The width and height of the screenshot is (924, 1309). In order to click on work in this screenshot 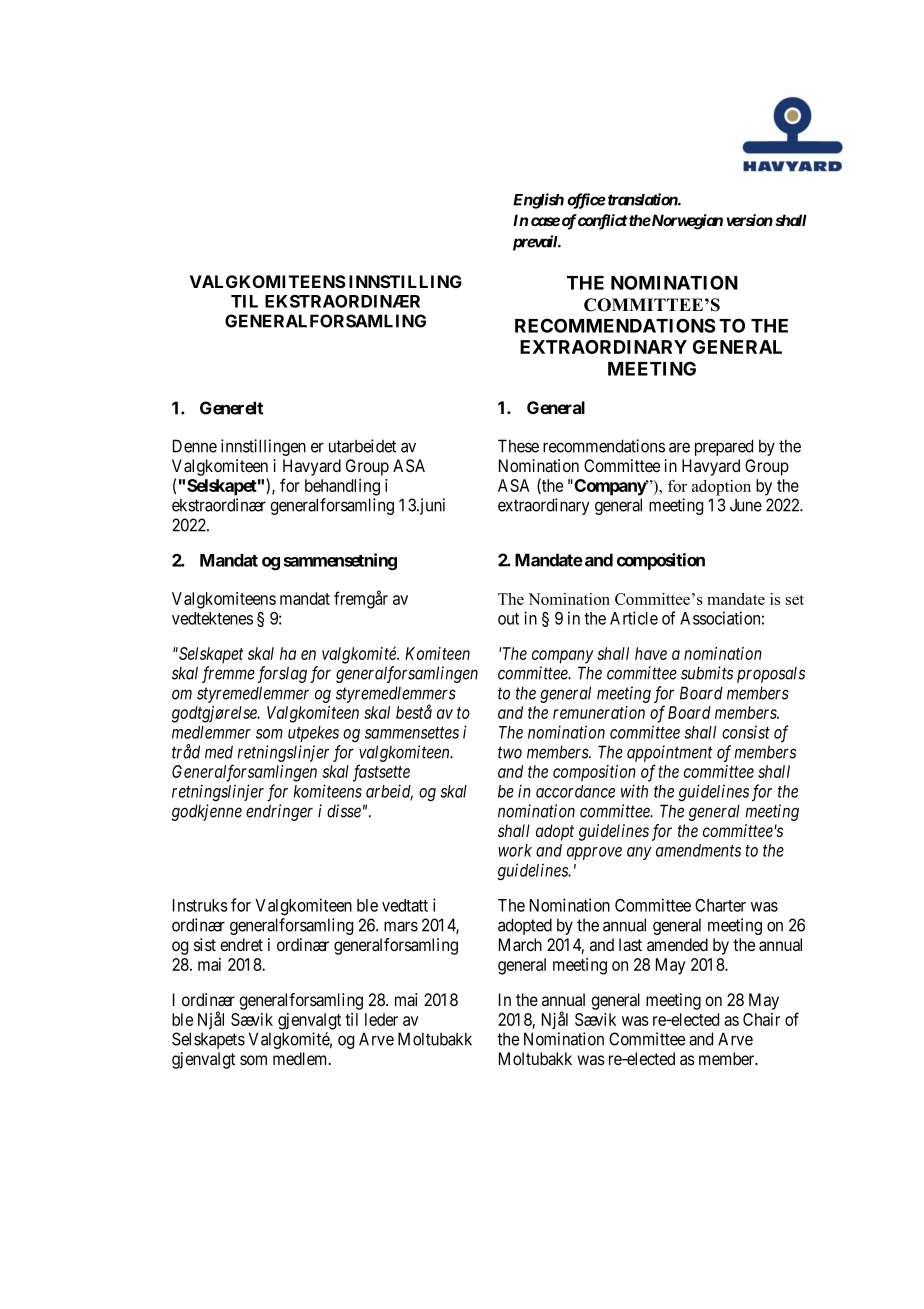, I will do `click(515, 850)`.
